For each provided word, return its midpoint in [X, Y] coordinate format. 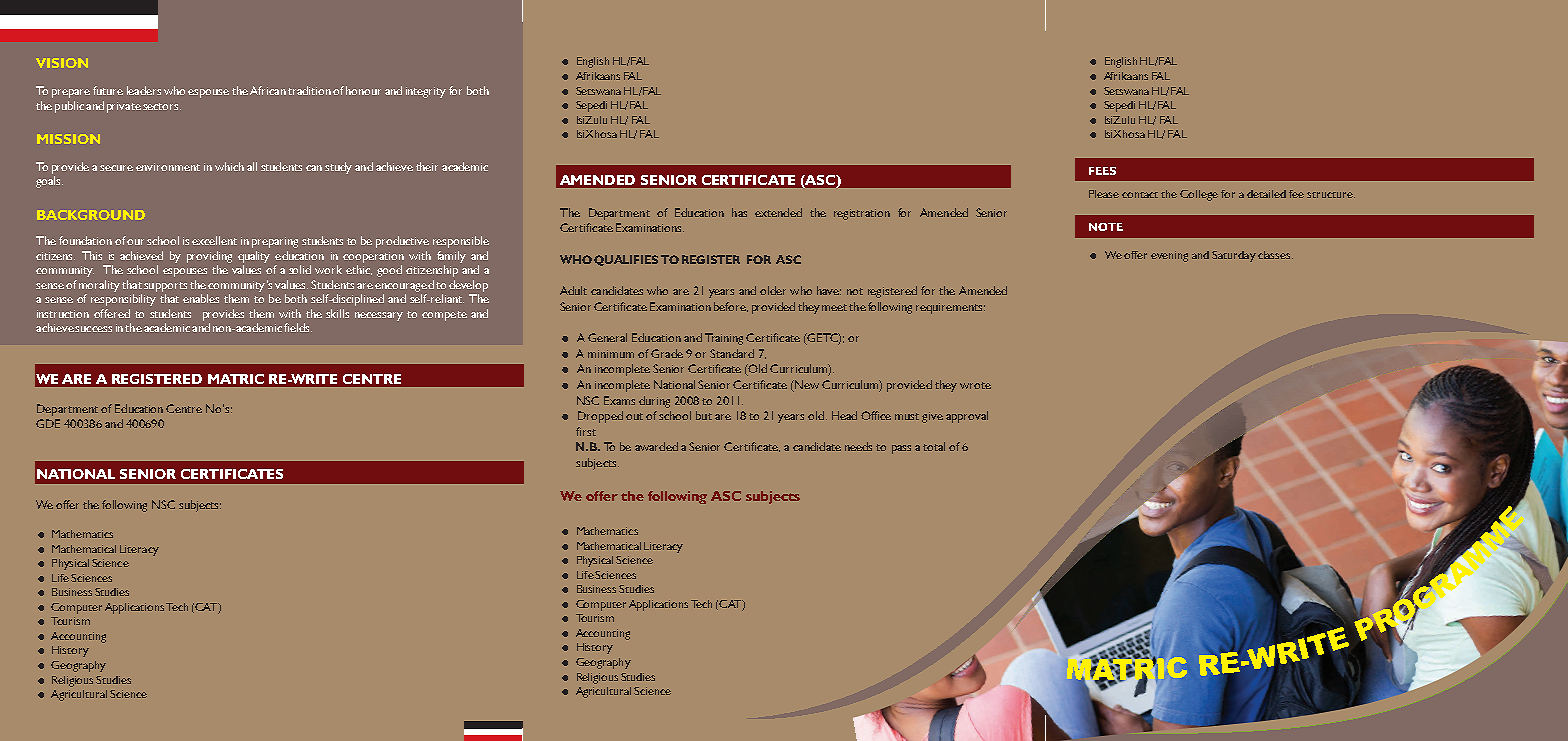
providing [209, 257]
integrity [426, 92]
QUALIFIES [626, 260]
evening [1169, 256]
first [586, 431]
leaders [144, 90]
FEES [1102, 171]
